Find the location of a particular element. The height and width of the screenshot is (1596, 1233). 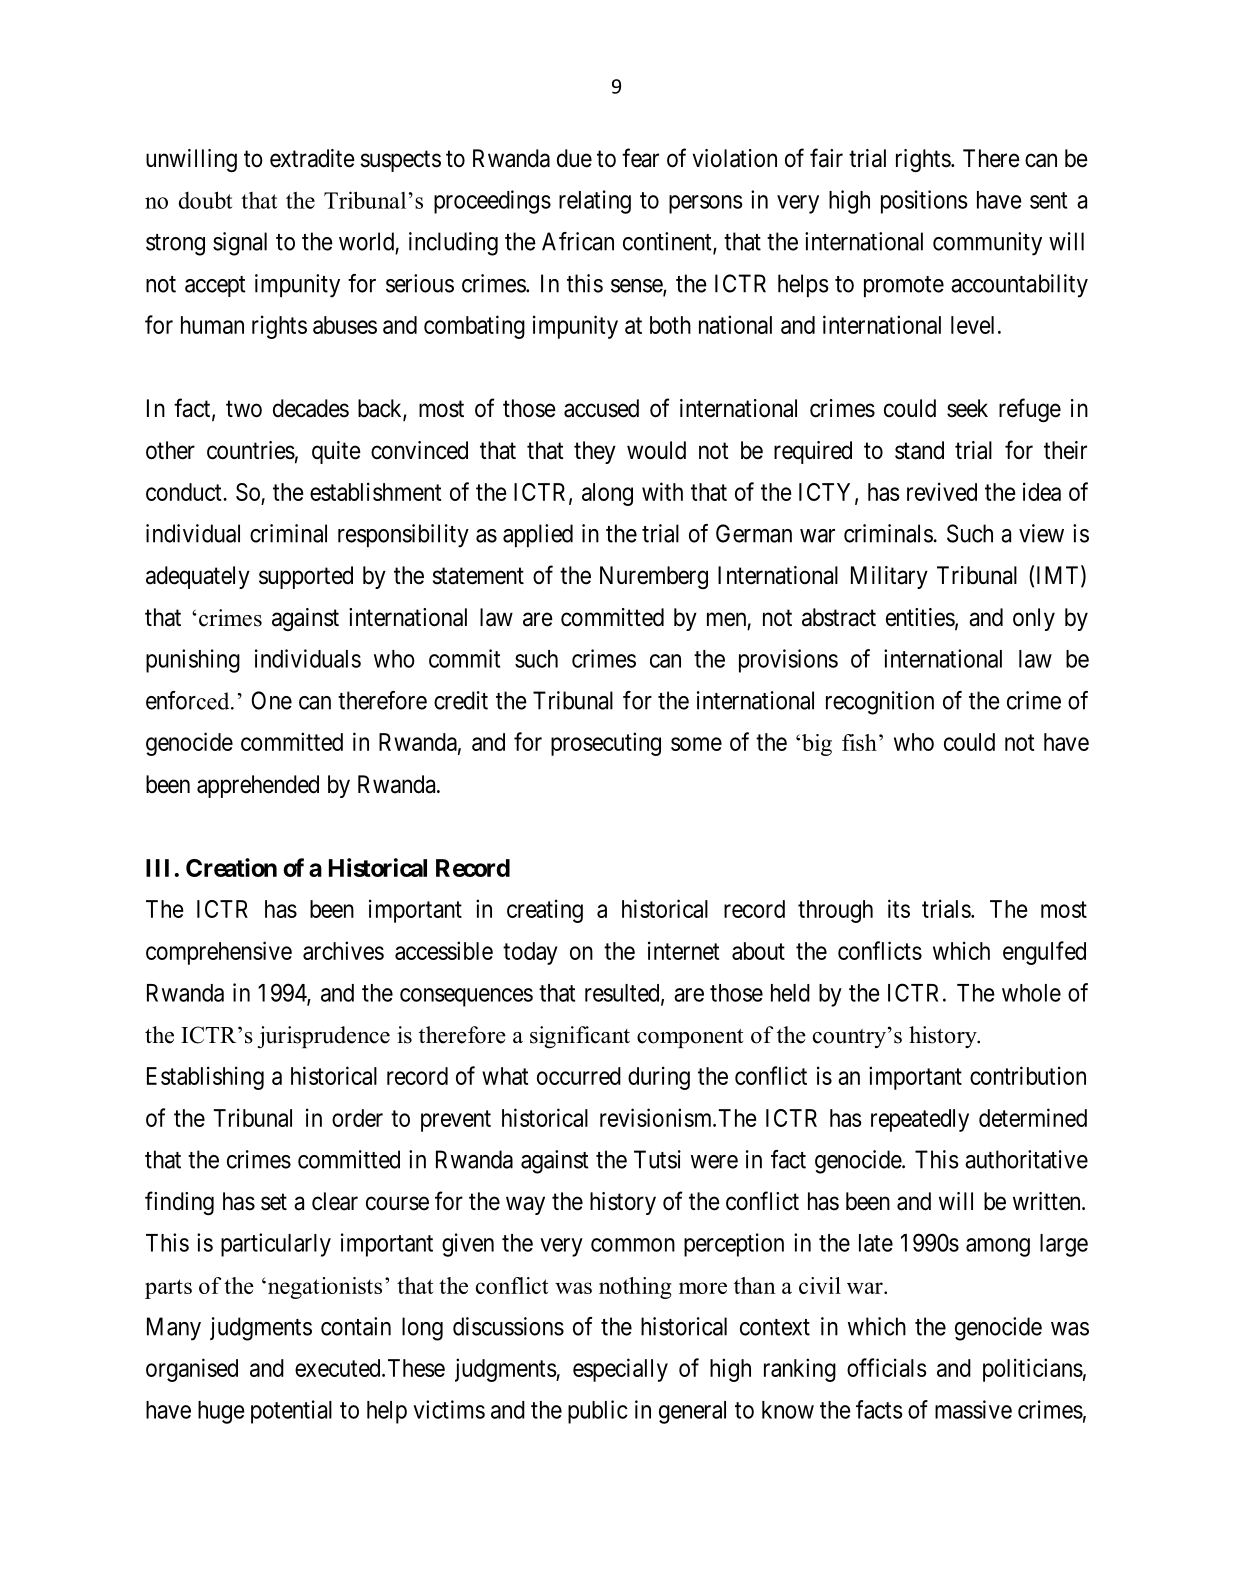

positions is located at coordinates (924, 202).
